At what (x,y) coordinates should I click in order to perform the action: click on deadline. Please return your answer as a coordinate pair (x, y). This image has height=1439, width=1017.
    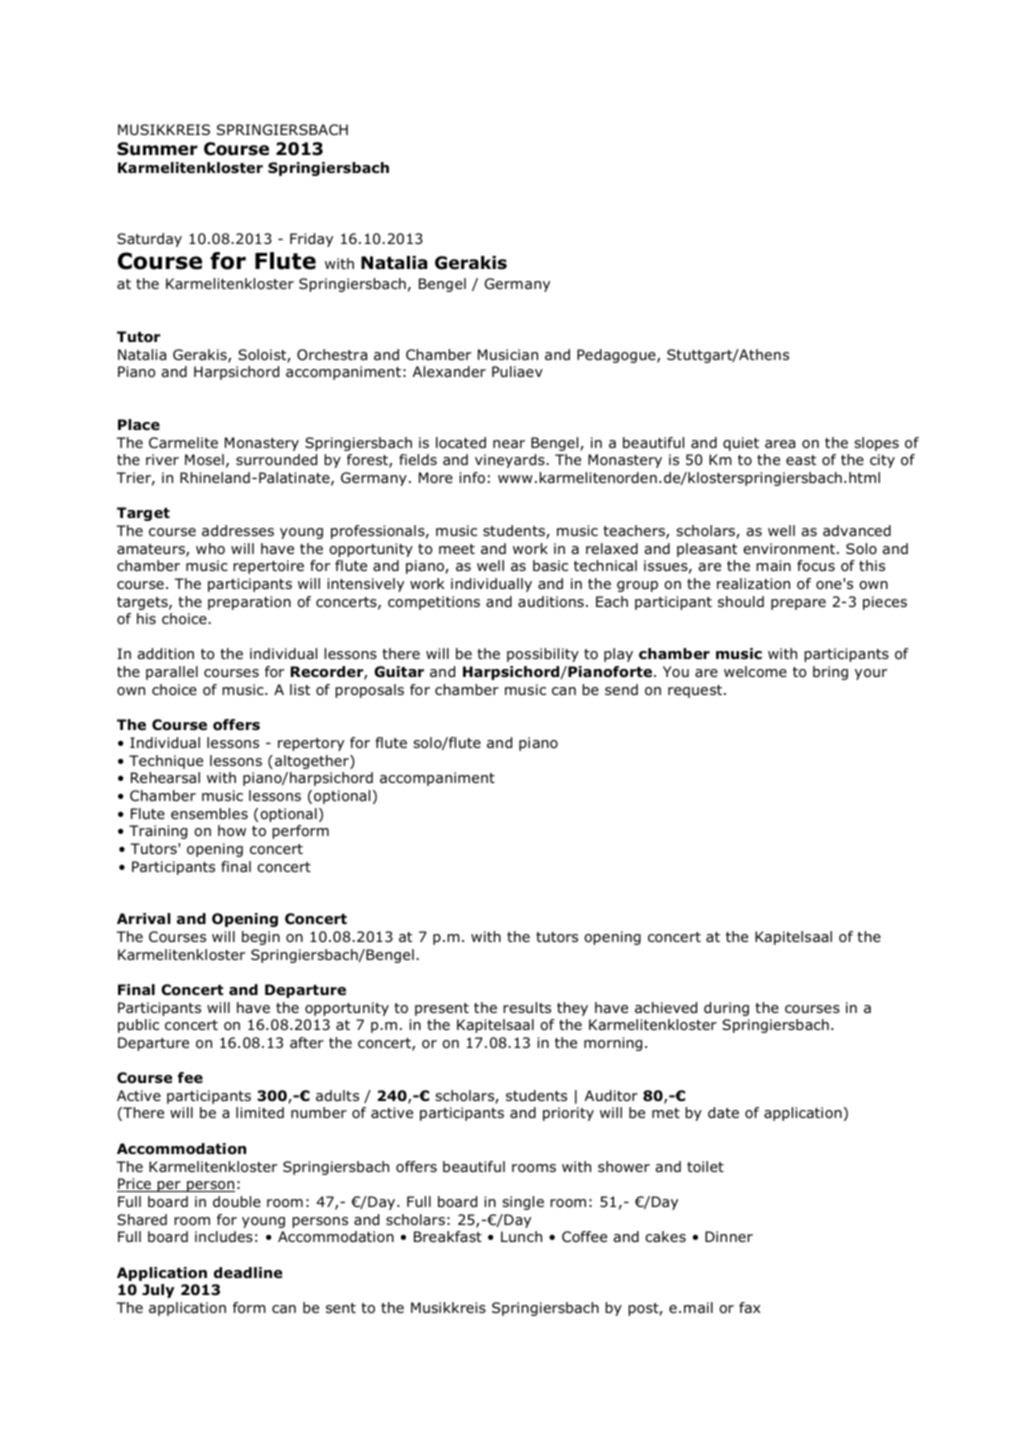
    Looking at the image, I should click on (248, 1272).
